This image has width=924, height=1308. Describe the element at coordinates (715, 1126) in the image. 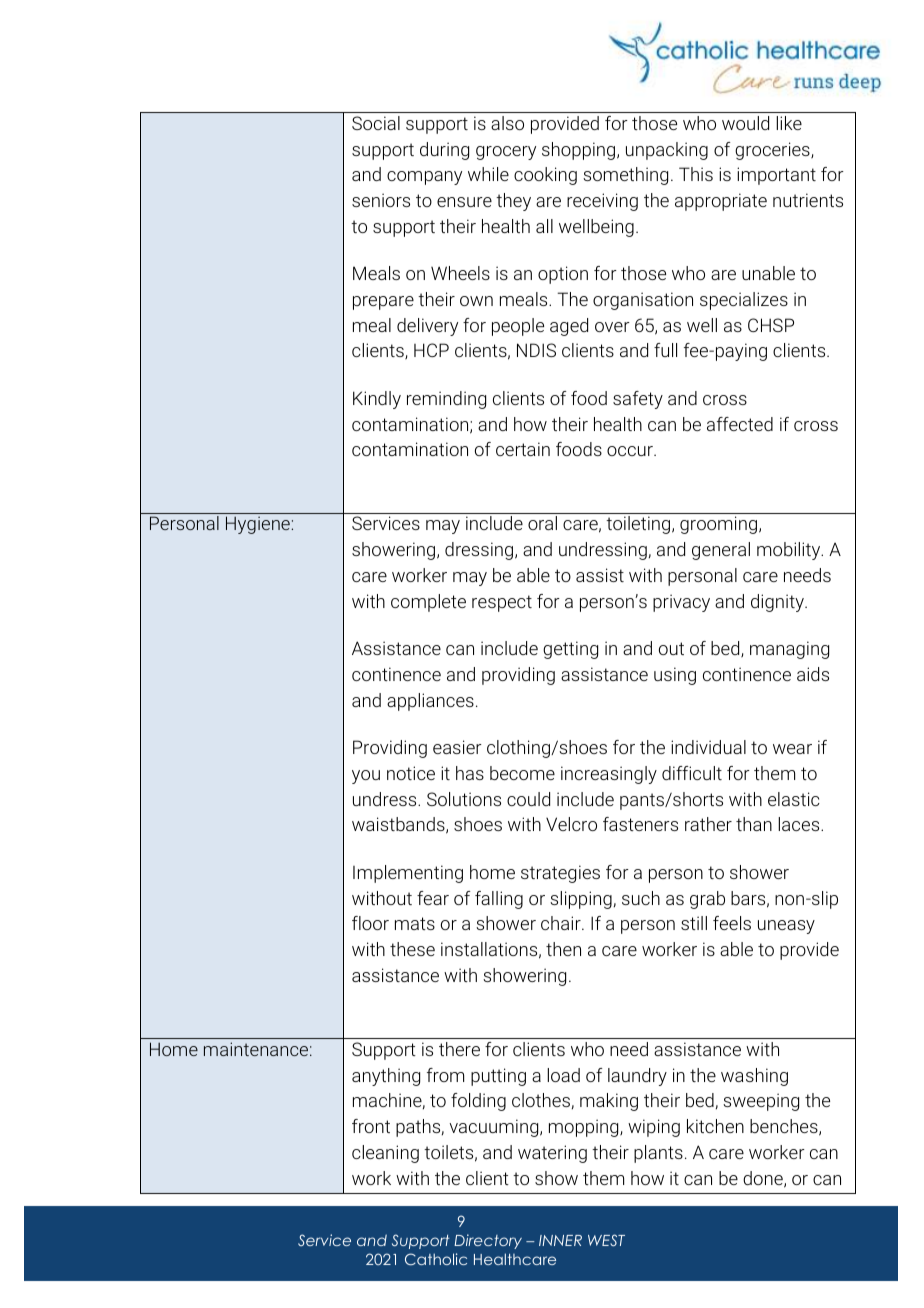

I see `kitchen` at that location.
